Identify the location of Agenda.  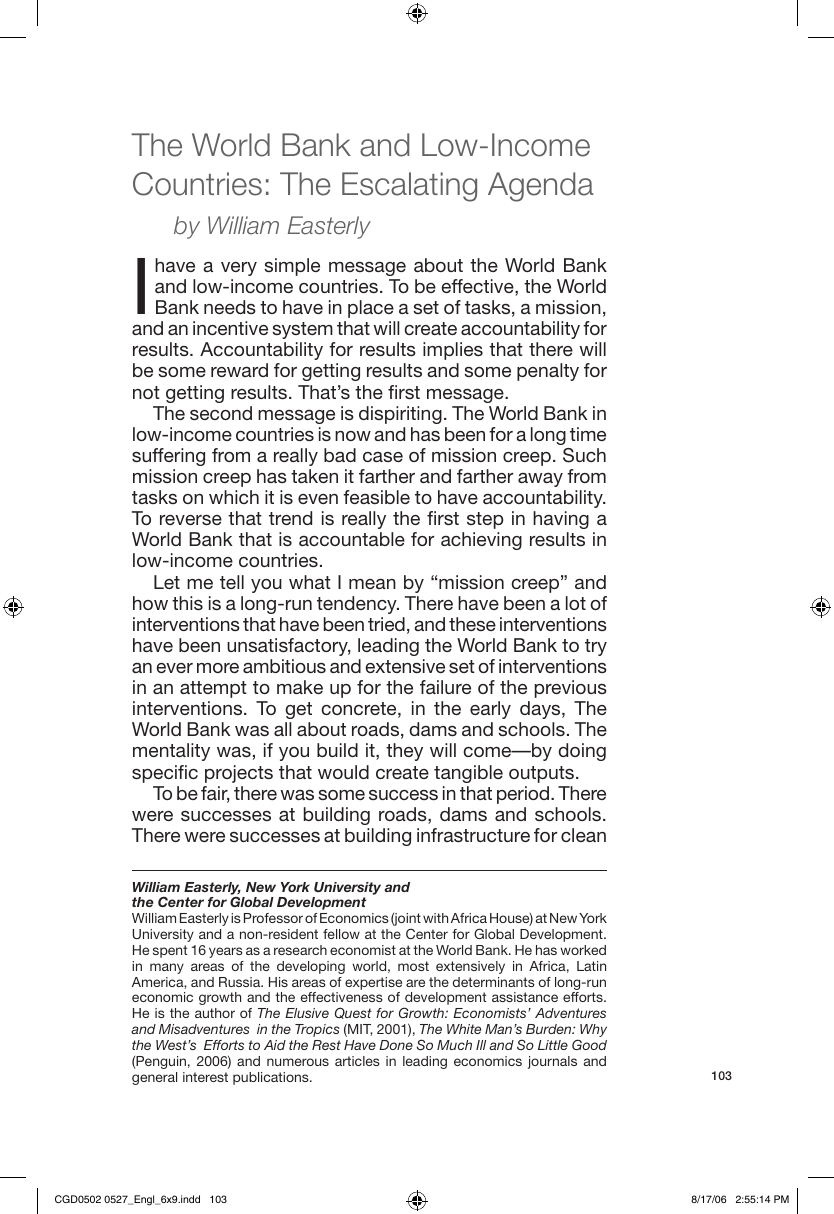
(541, 187).
